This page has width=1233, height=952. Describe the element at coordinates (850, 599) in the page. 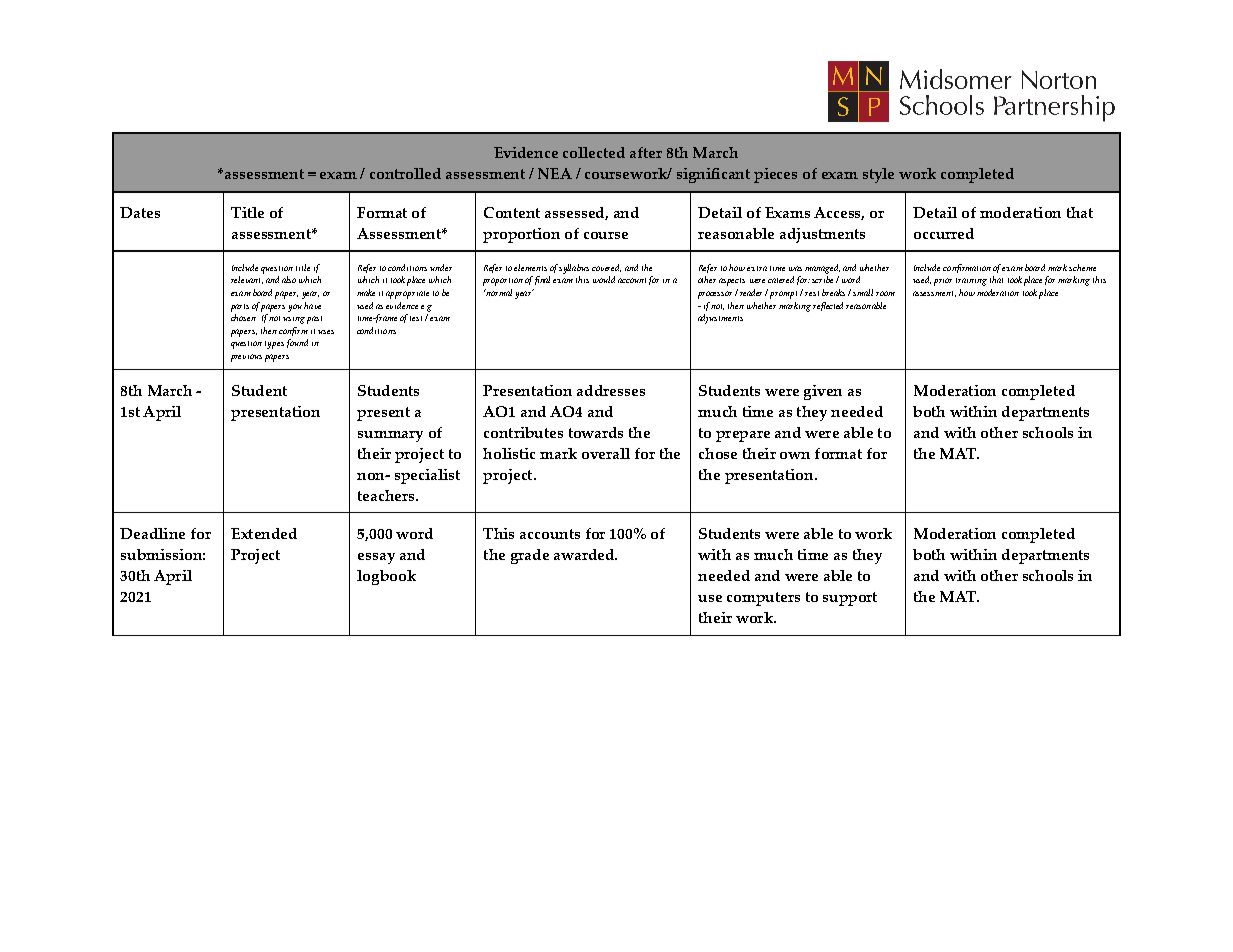

I see `support` at that location.
